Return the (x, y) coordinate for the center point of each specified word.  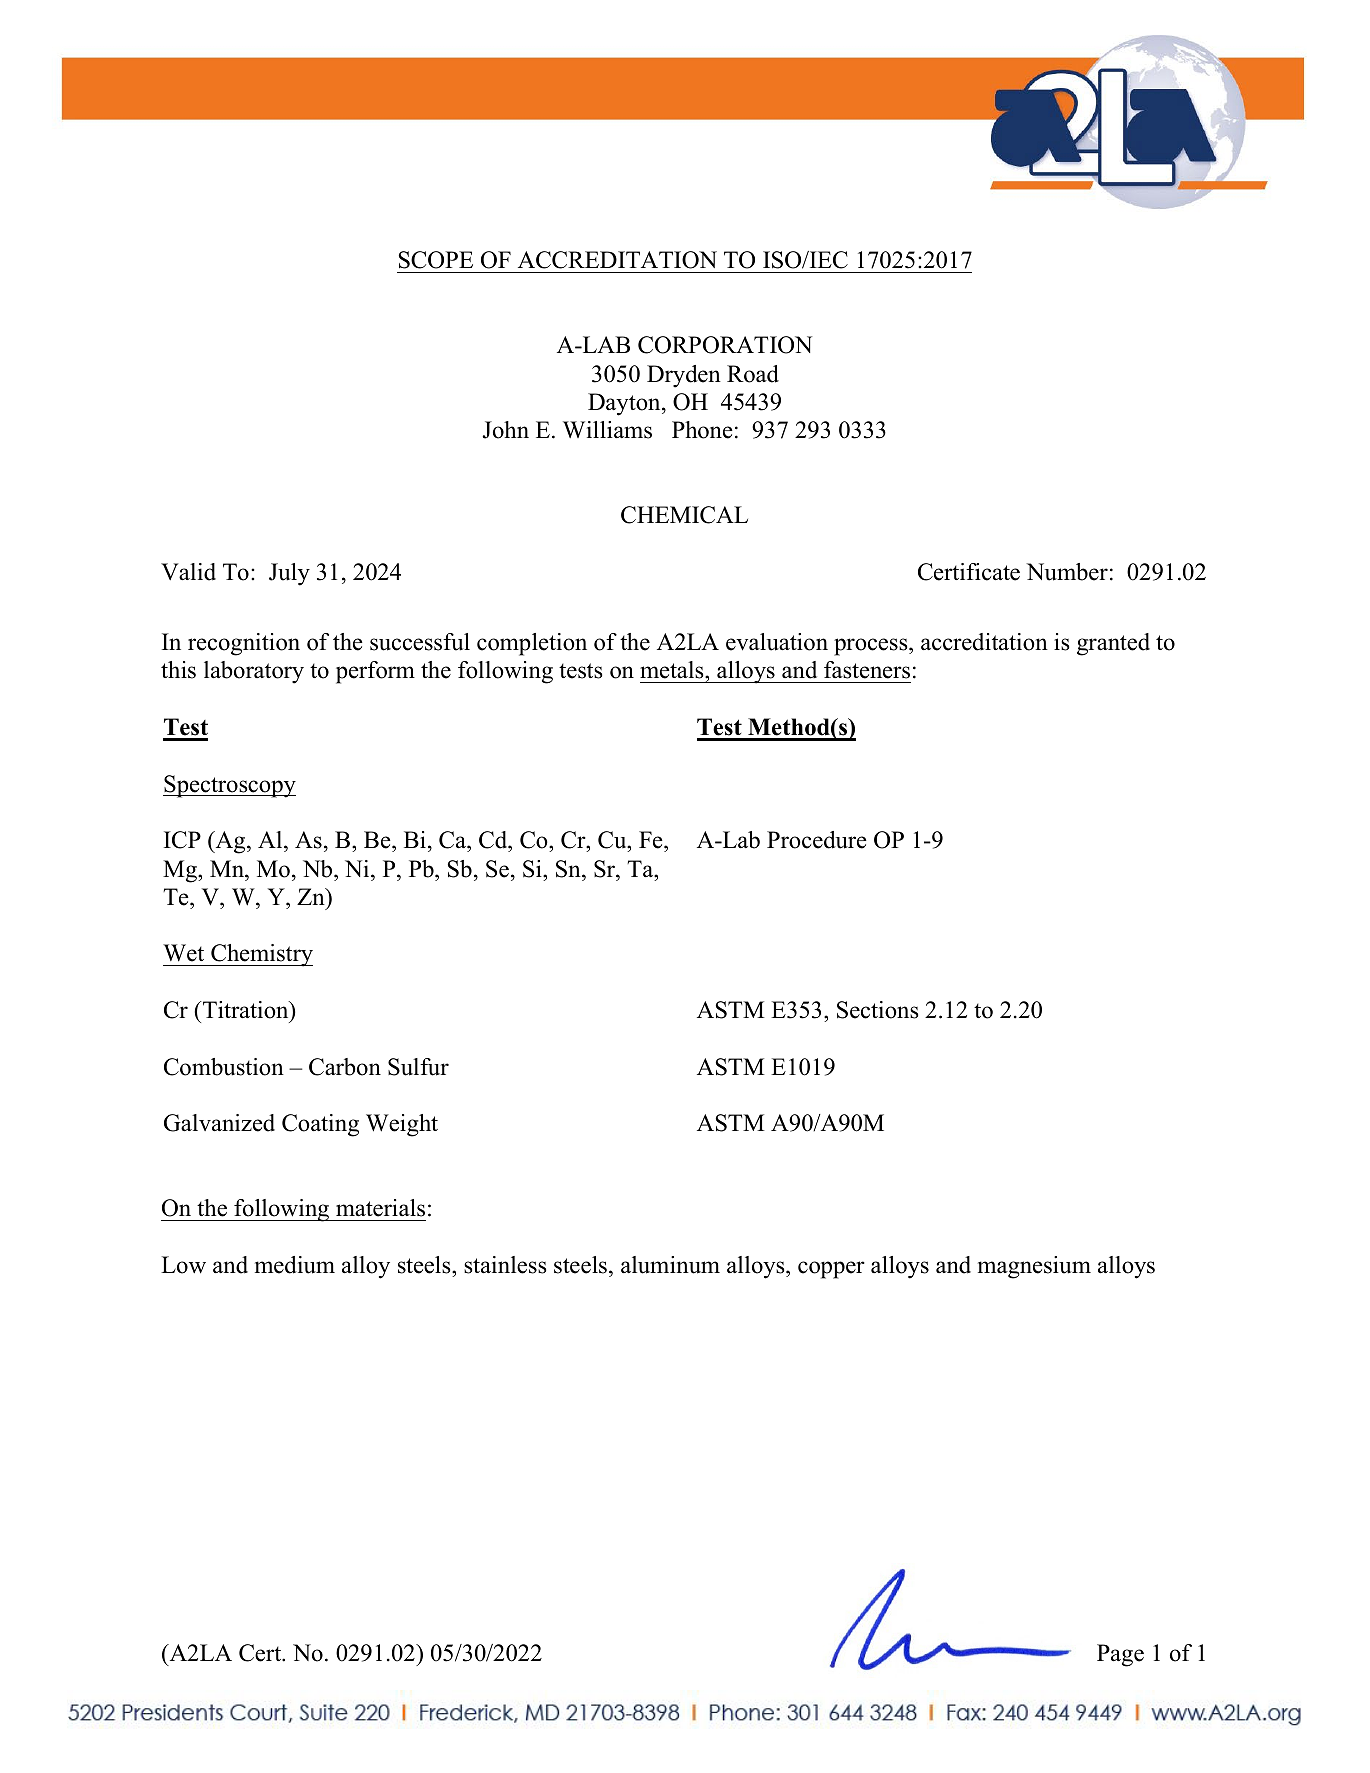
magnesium (1034, 1267)
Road (753, 374)
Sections (877, 1010)
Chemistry (261, 955)
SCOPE (436, 260)
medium (295, 1265)
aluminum (670, 1265)
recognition (244, 644)
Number (1067, 572)
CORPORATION (725, 345)
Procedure (817, 840)
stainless (505, 1265)
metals (673, 671)
